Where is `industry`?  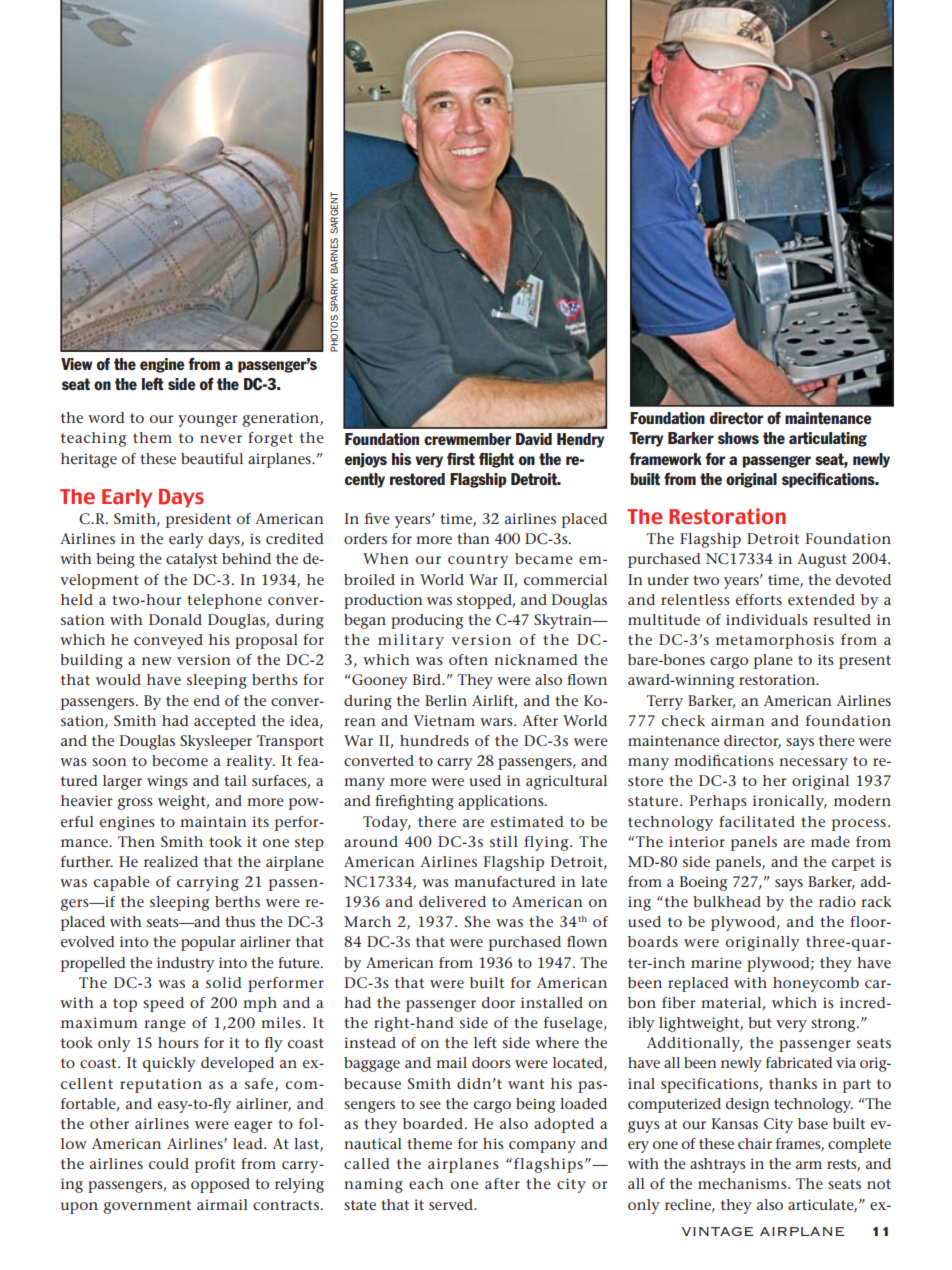
industry is located at coordinates (186, 964).
